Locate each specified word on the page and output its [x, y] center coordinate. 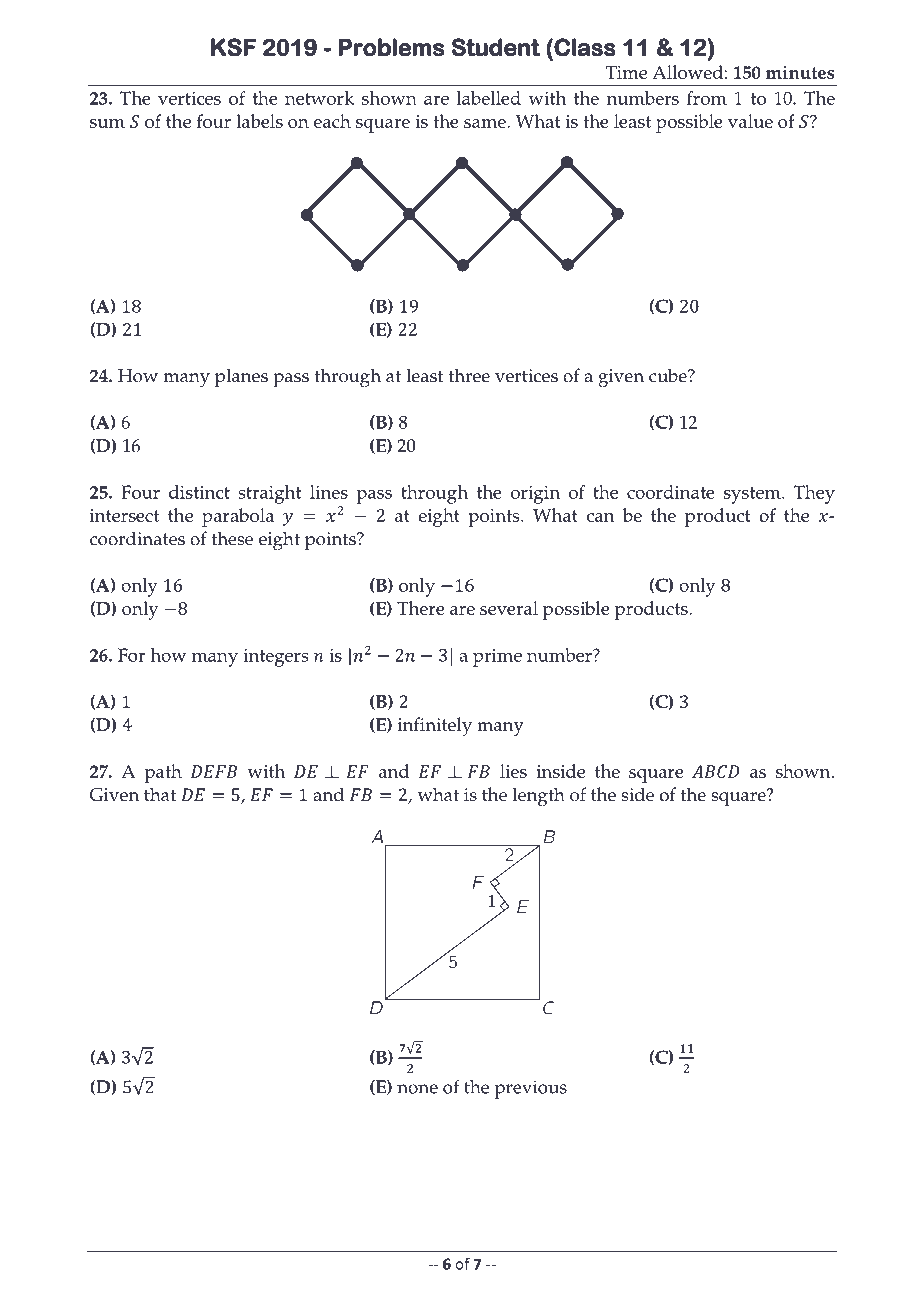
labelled [489, 98]
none [417, 1089]
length [539, 797]
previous [531, 1089]
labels [259, 121]
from [707, 98]
